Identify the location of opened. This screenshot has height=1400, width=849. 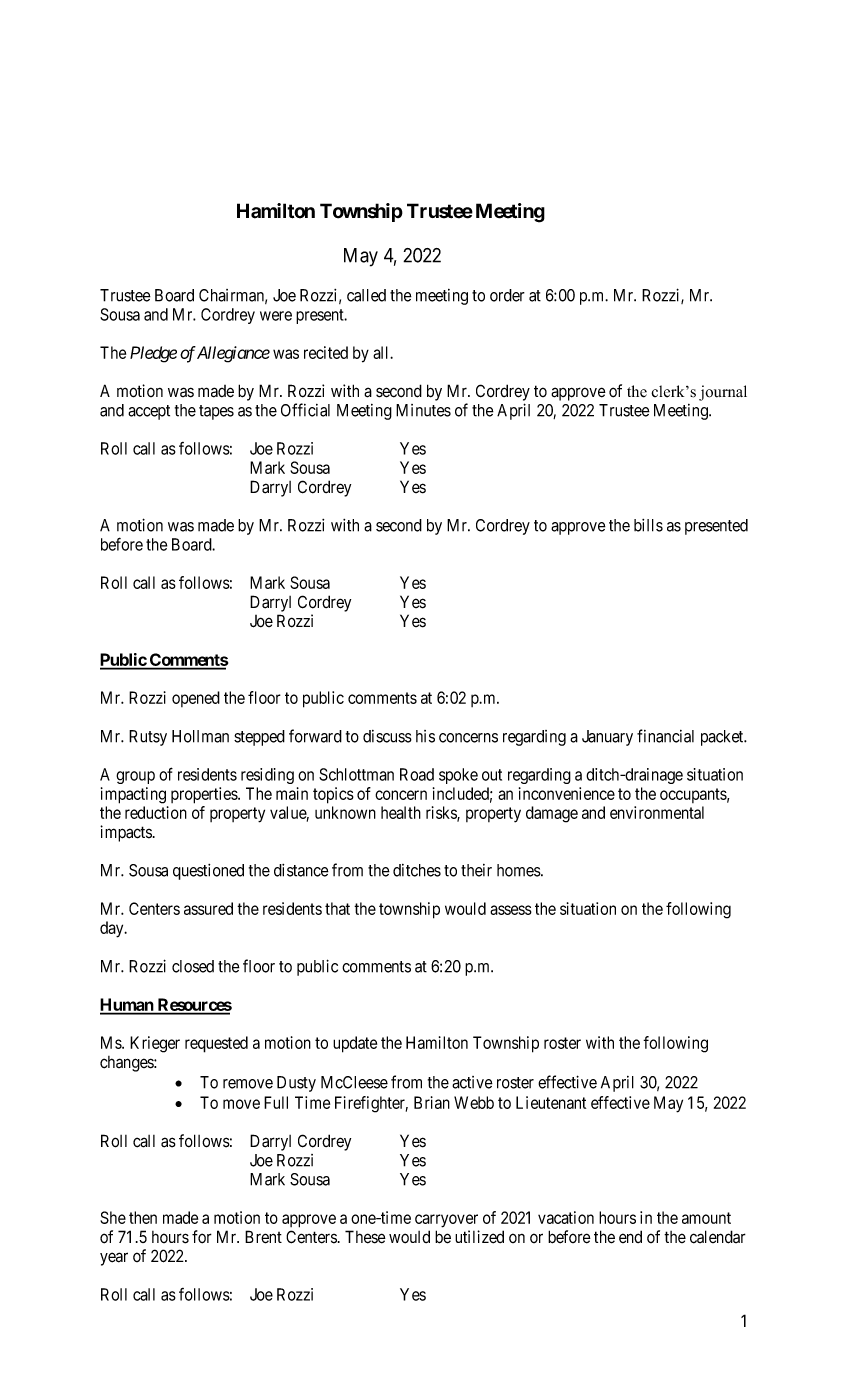
(196, 699).
